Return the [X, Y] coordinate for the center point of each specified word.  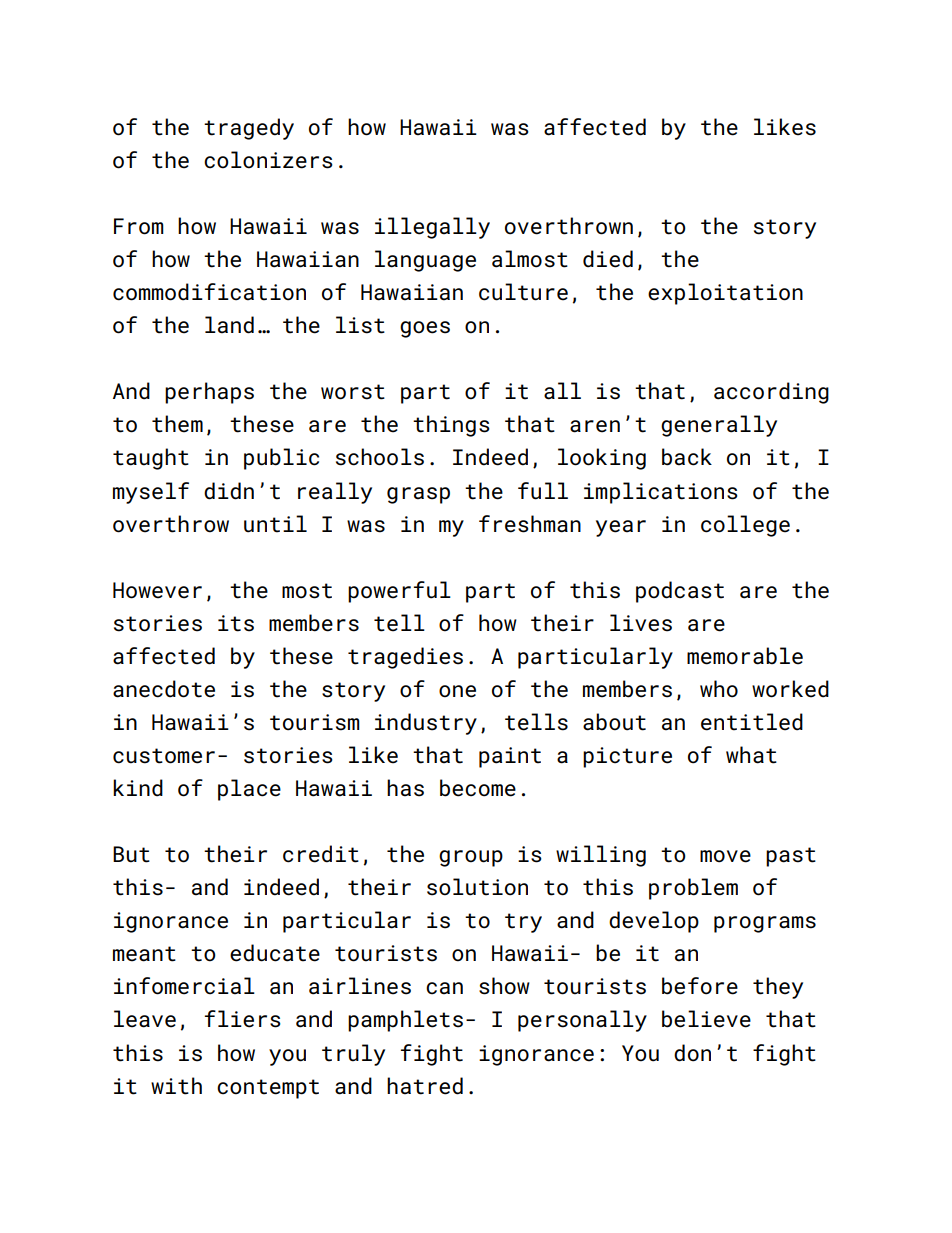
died [608, 259]
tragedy [249, 129]
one [457, 691]
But [131, 854]
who [719, 689]
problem [693, 889]
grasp [418, 495]
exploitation [725, 294]
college [745, 526]
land [229, 325]
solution [477, 887]
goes [425, 329]
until [275, 524]
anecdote [164, 689]
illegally [432, 228]
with [176, 1086]
